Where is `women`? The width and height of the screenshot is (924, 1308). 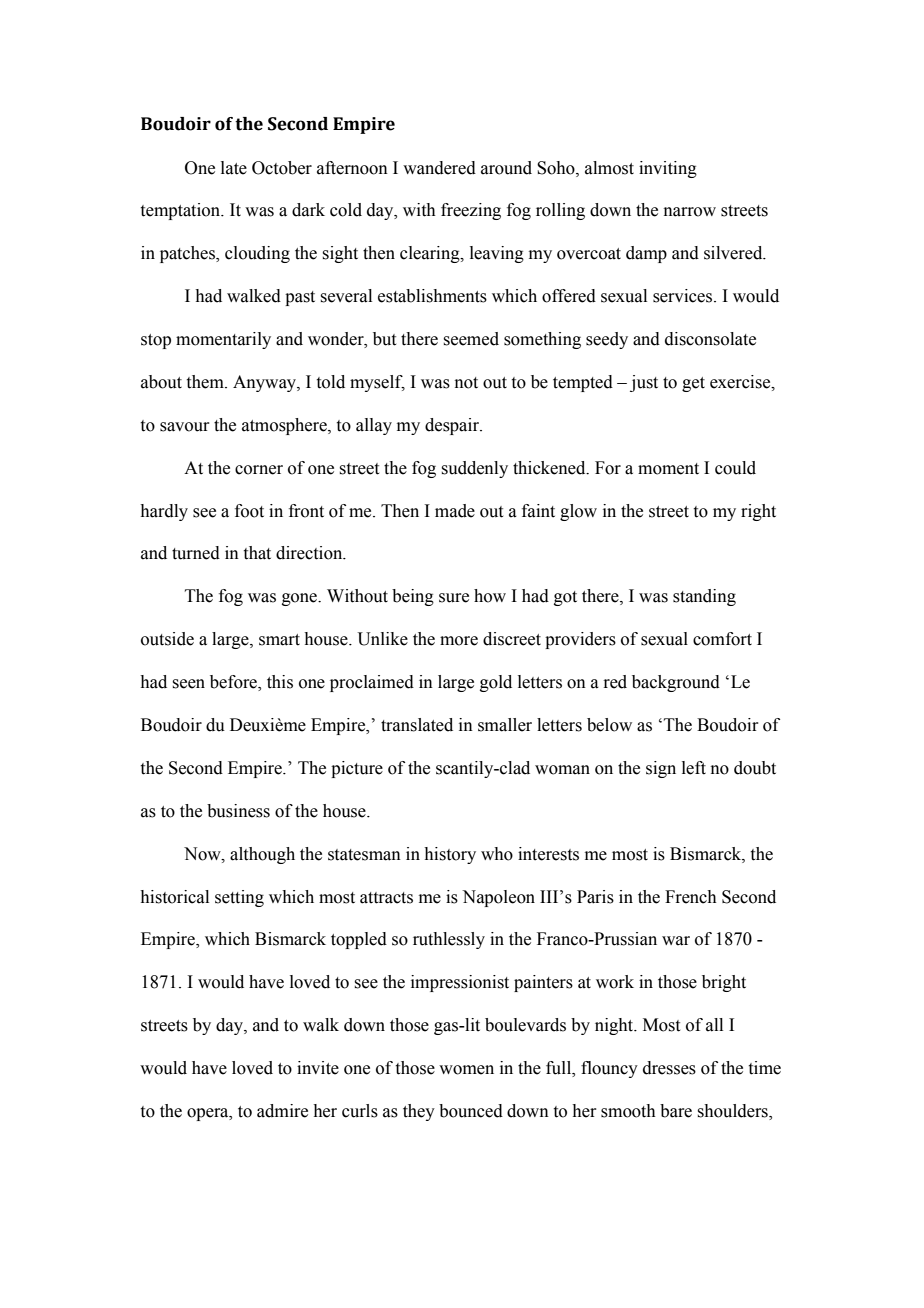 women is located at coordinates (466, 1070).
